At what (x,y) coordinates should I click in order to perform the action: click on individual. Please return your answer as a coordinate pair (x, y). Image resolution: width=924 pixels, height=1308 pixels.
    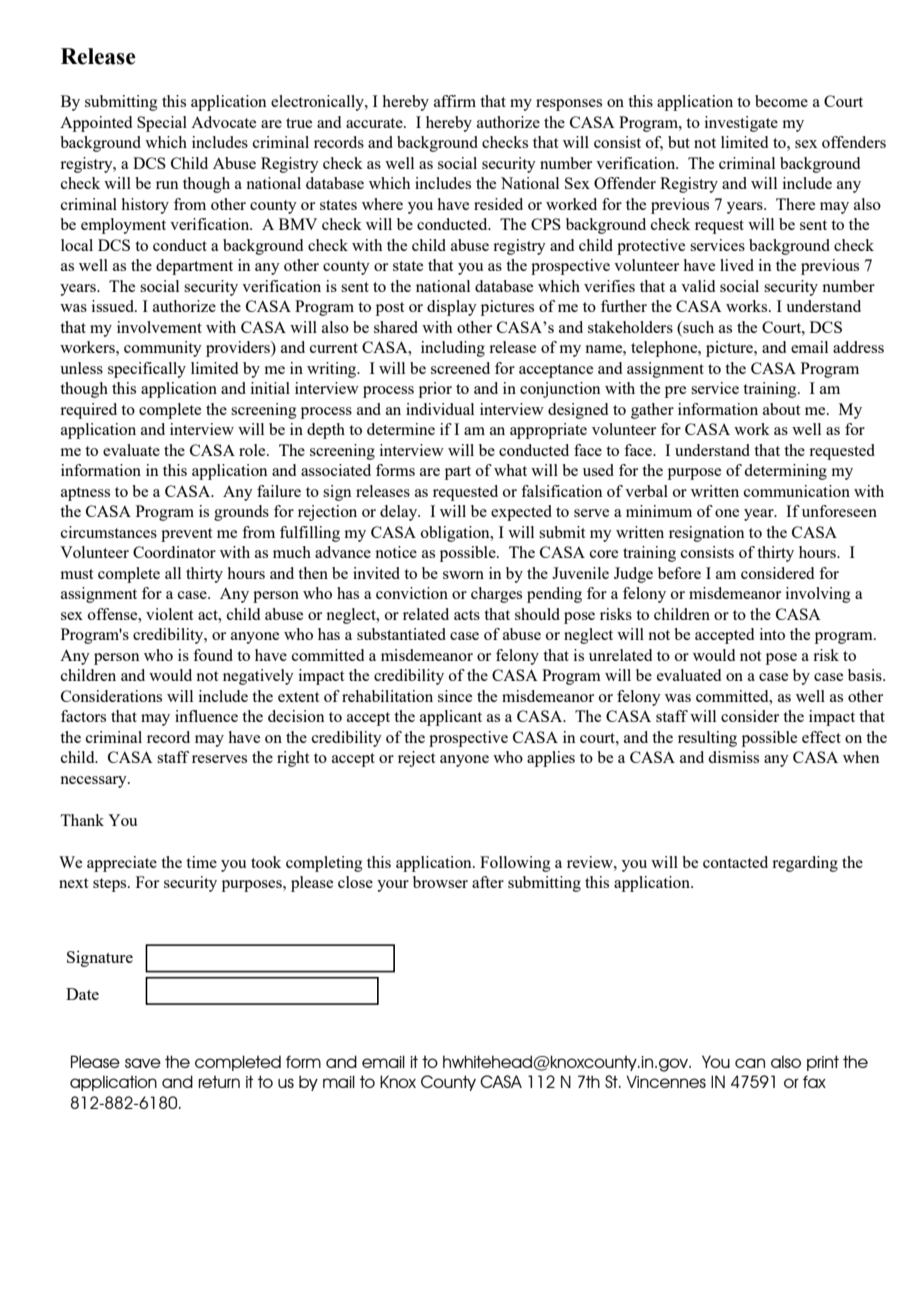
    Looking at the image, I should click on (440, 409).
